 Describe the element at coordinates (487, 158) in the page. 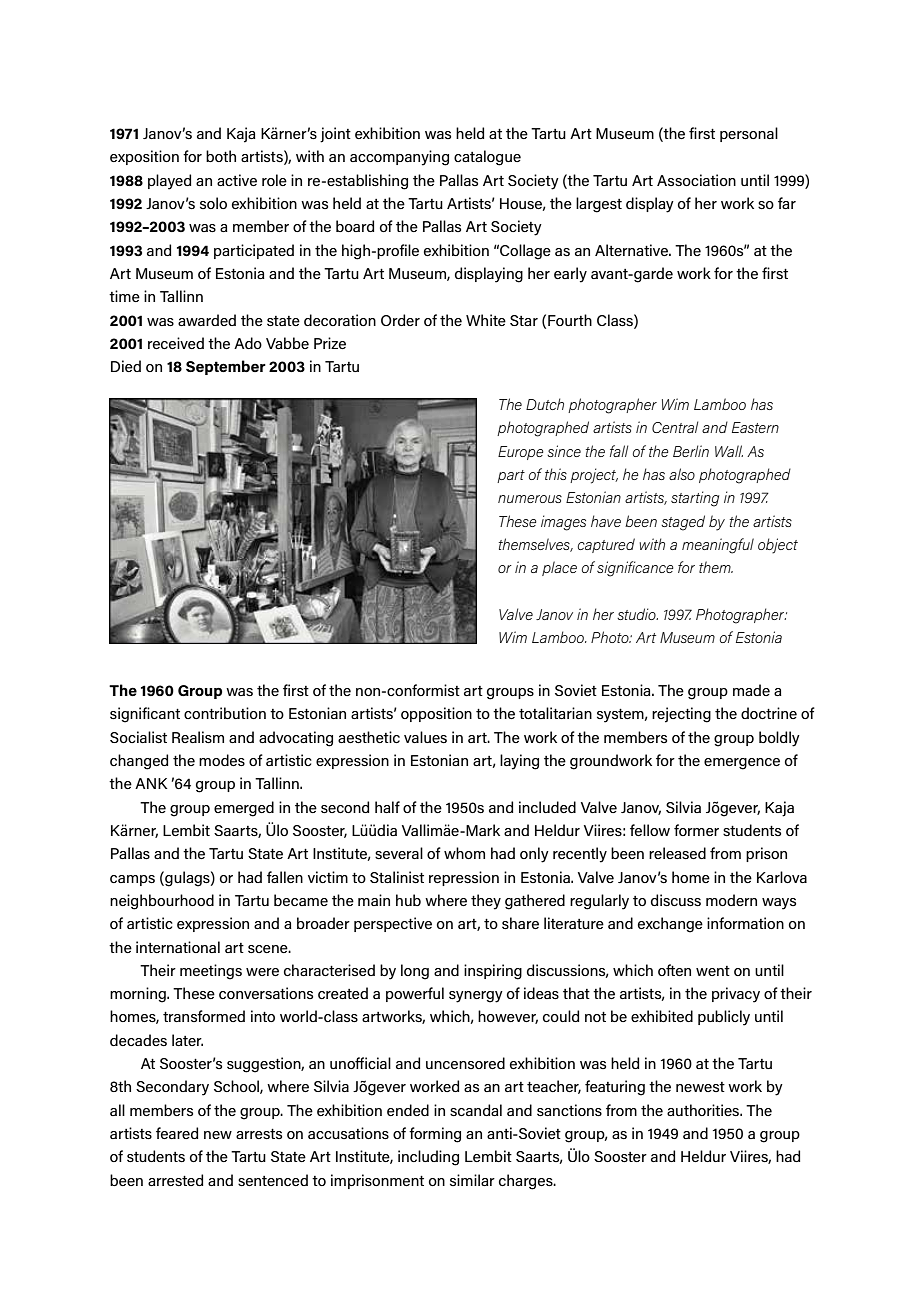

I see `catalogue` at that location.
